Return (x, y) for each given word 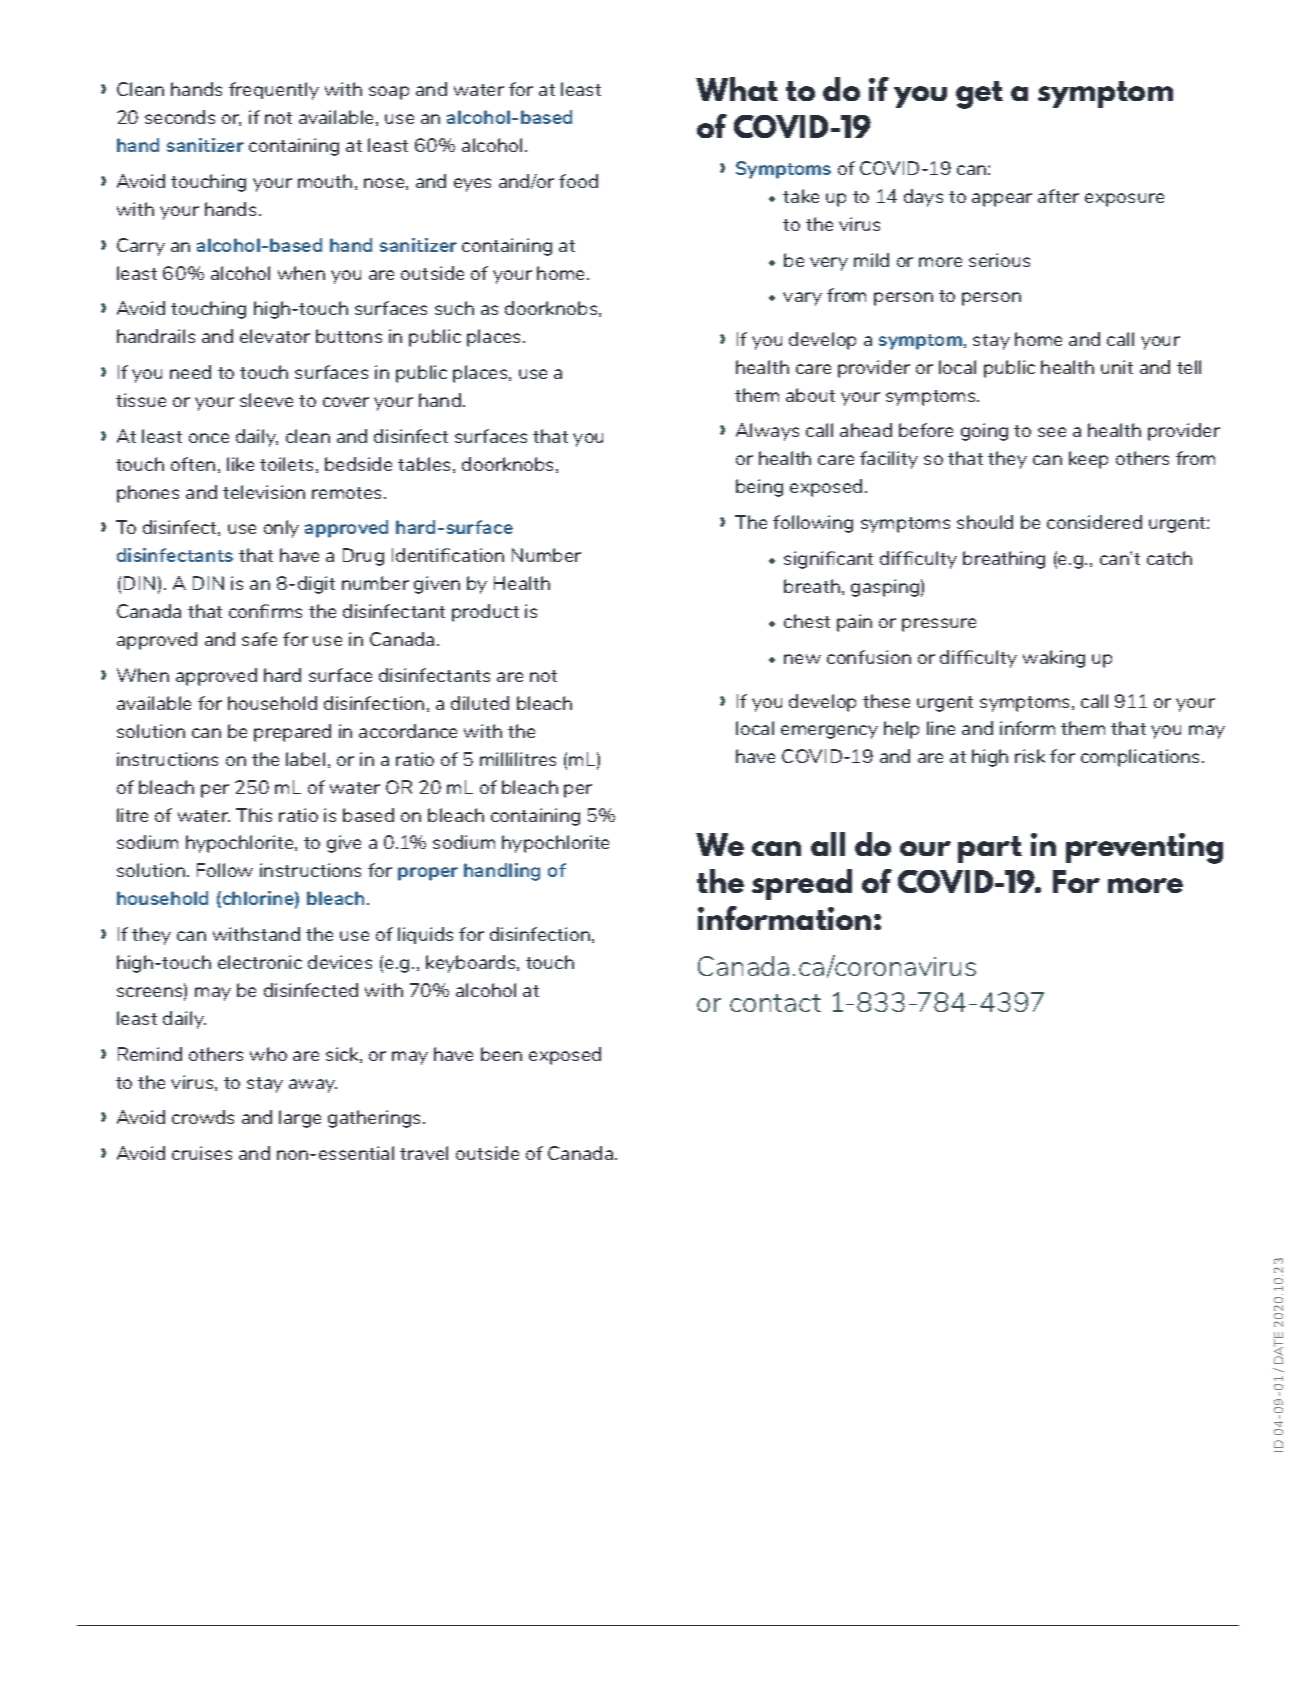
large (300, 1119)
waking (1054, 659)
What (737, 89)
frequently (274, 91)
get (979, 95)
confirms (265, 611)
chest (807, 621)
